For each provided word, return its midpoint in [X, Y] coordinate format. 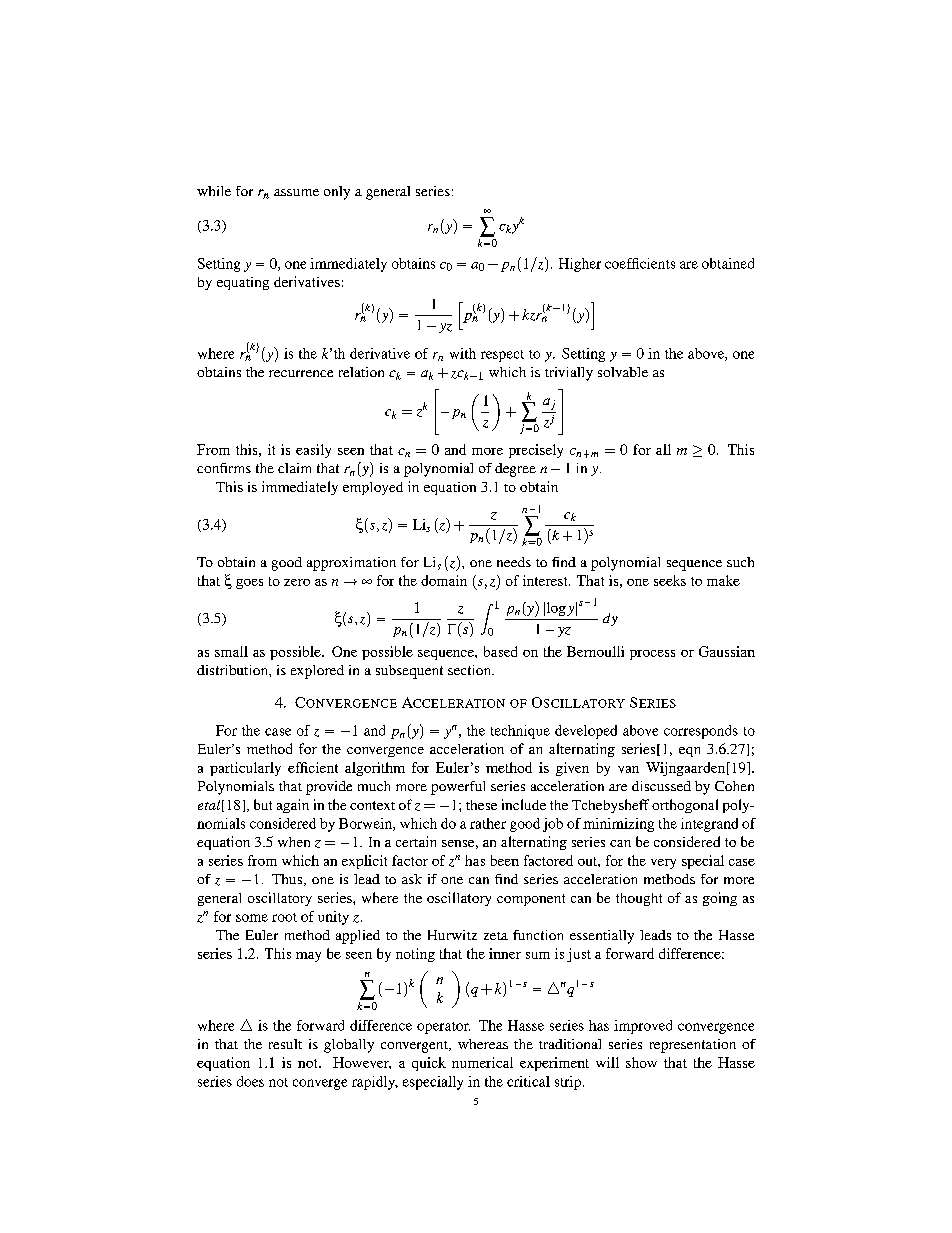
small [231, 651]
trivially [569, 374]
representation [693, 1046]
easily [313, 451]
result [285, 1044]
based [500, 651]
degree [515, 470]
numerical [482, 1062]
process [652, 655]
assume [296, 192]
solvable [623, 372]
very [663, 864]
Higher [580, 265]
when [294, 842]
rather [488, 823]
